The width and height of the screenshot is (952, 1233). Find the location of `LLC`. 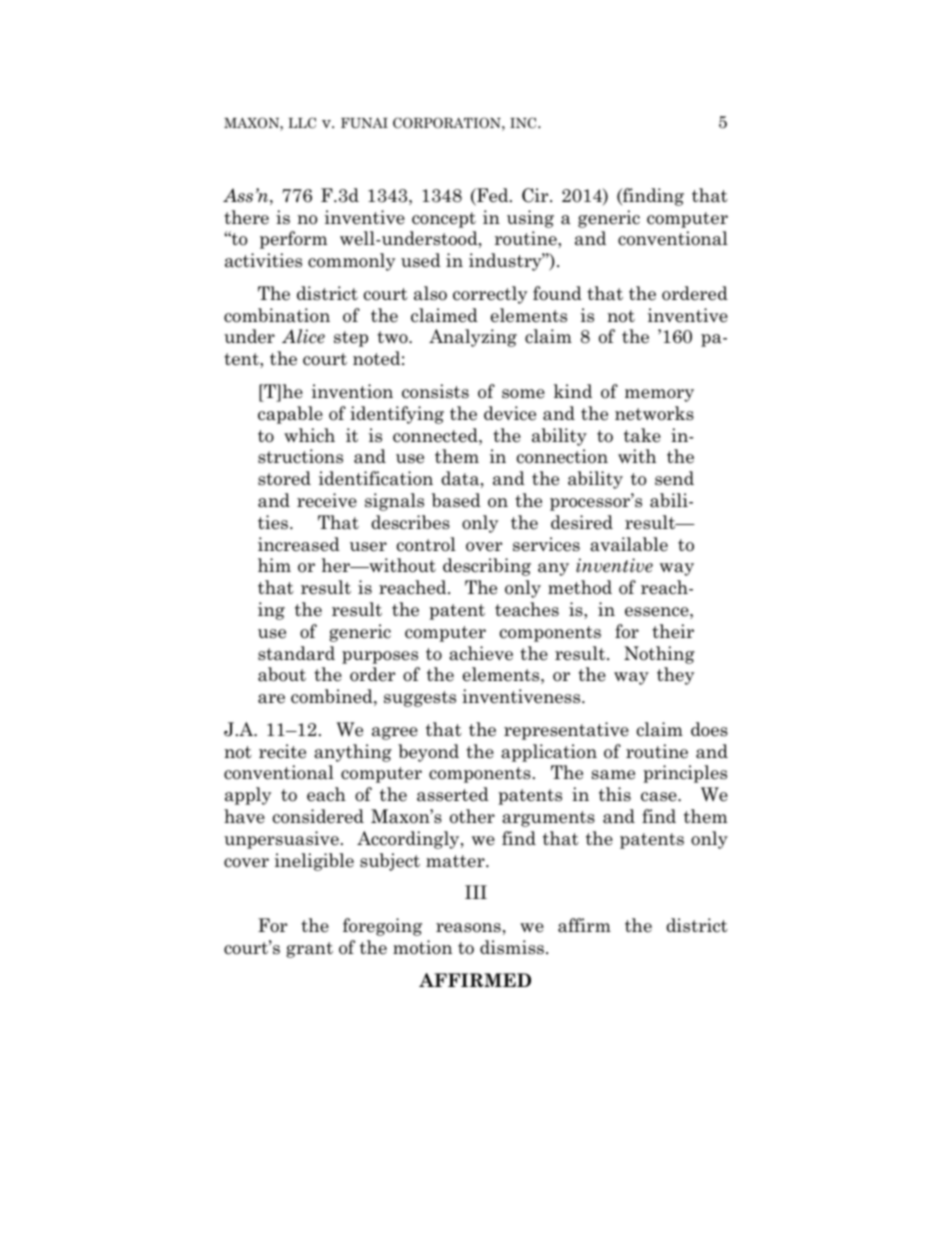

LLC is located at coordinates (302, 123).
